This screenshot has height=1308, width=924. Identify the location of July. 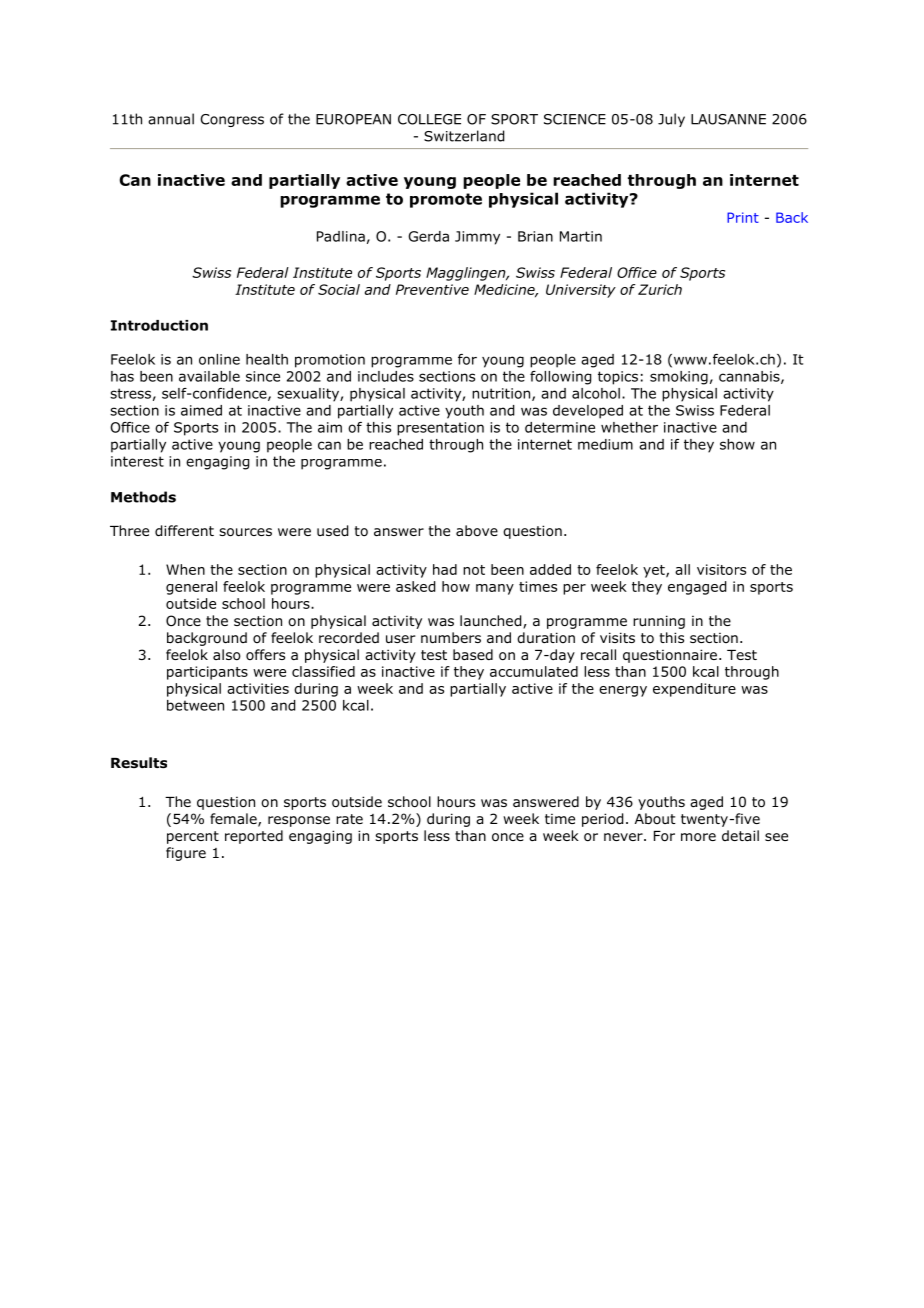
(671, 120).
